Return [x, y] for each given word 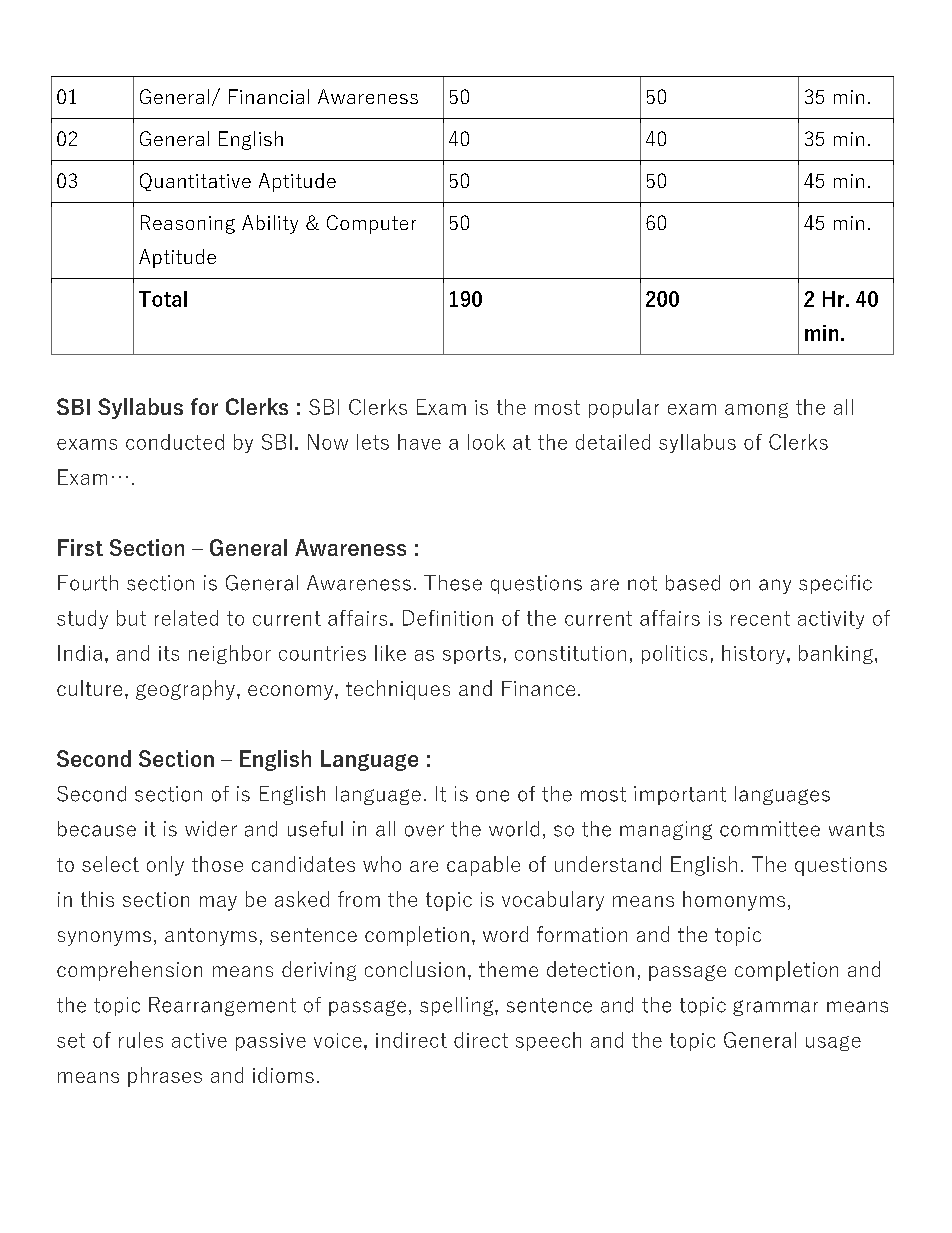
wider [211, 829]
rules [141, 1040]
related [186, 618]
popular [624, 408]
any [775, 586]
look [486, 442]
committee [770, 829]
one [492, 796]
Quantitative [195, 182]
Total [163, 299]
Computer [371, 224]
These [453, 583]
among [756, 410]
